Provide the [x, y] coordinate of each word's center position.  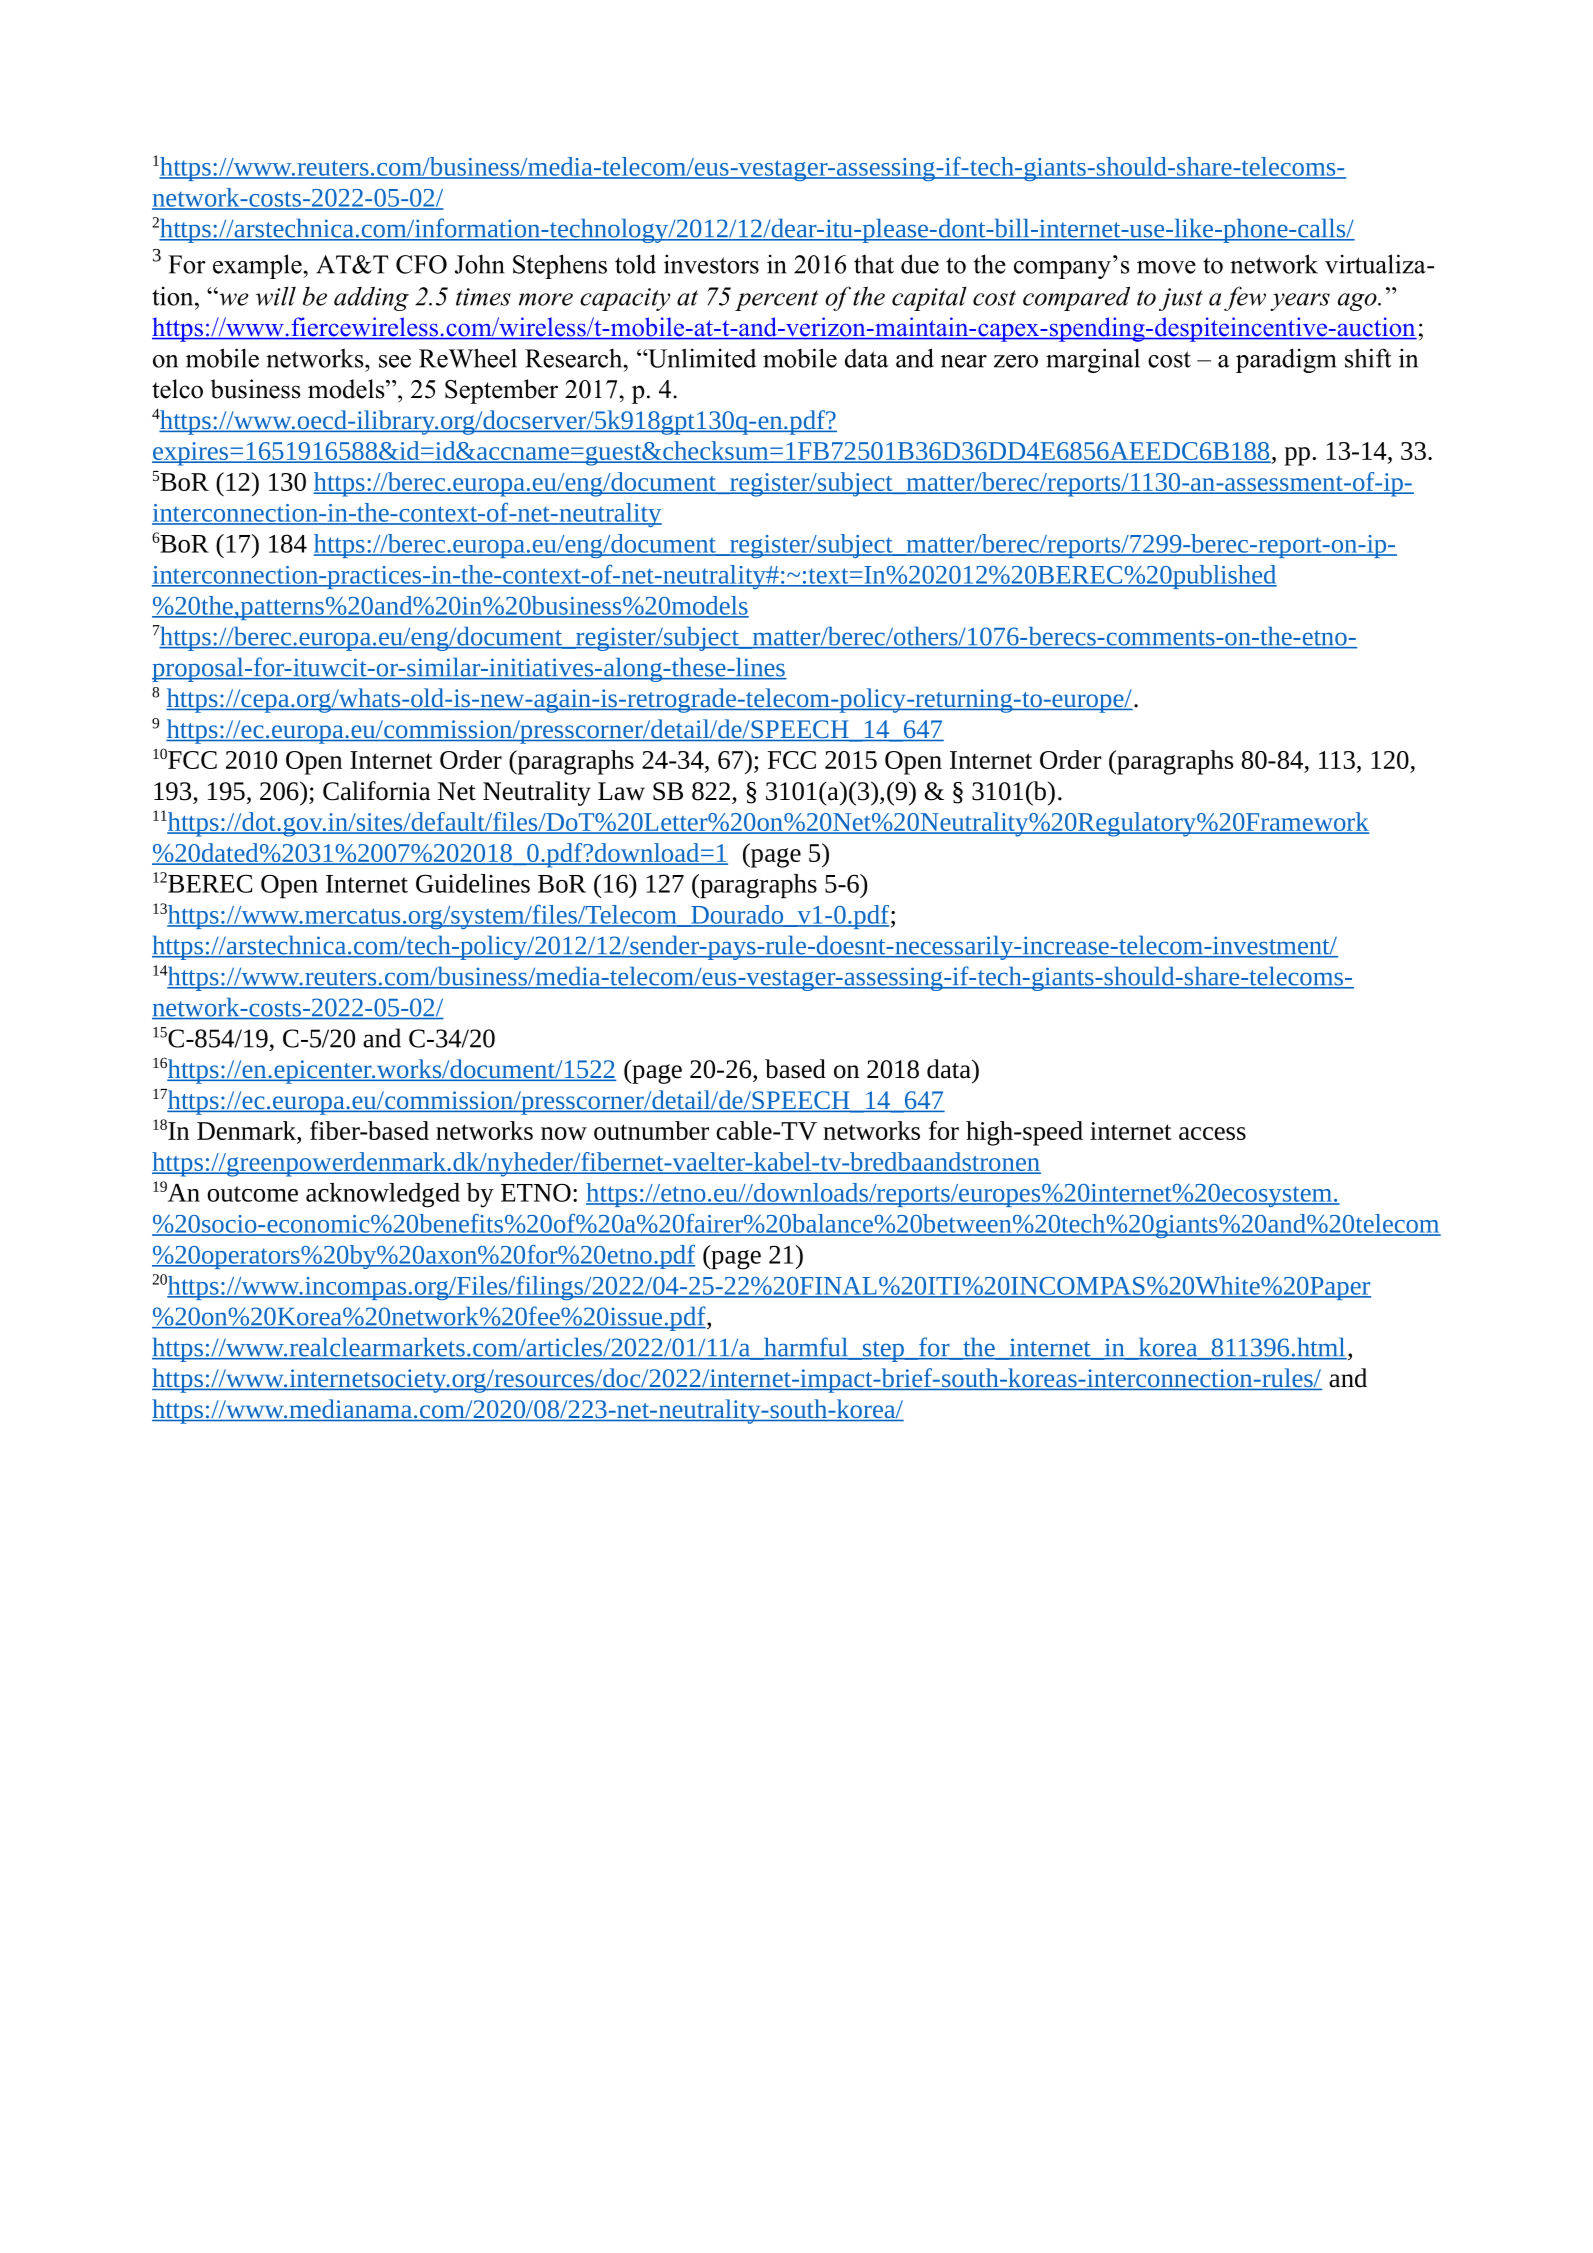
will [276, 296]
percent [776, 300]
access [1212, 1133]
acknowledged [383, 1195]
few [1245, 298]
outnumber [651, 1130]
